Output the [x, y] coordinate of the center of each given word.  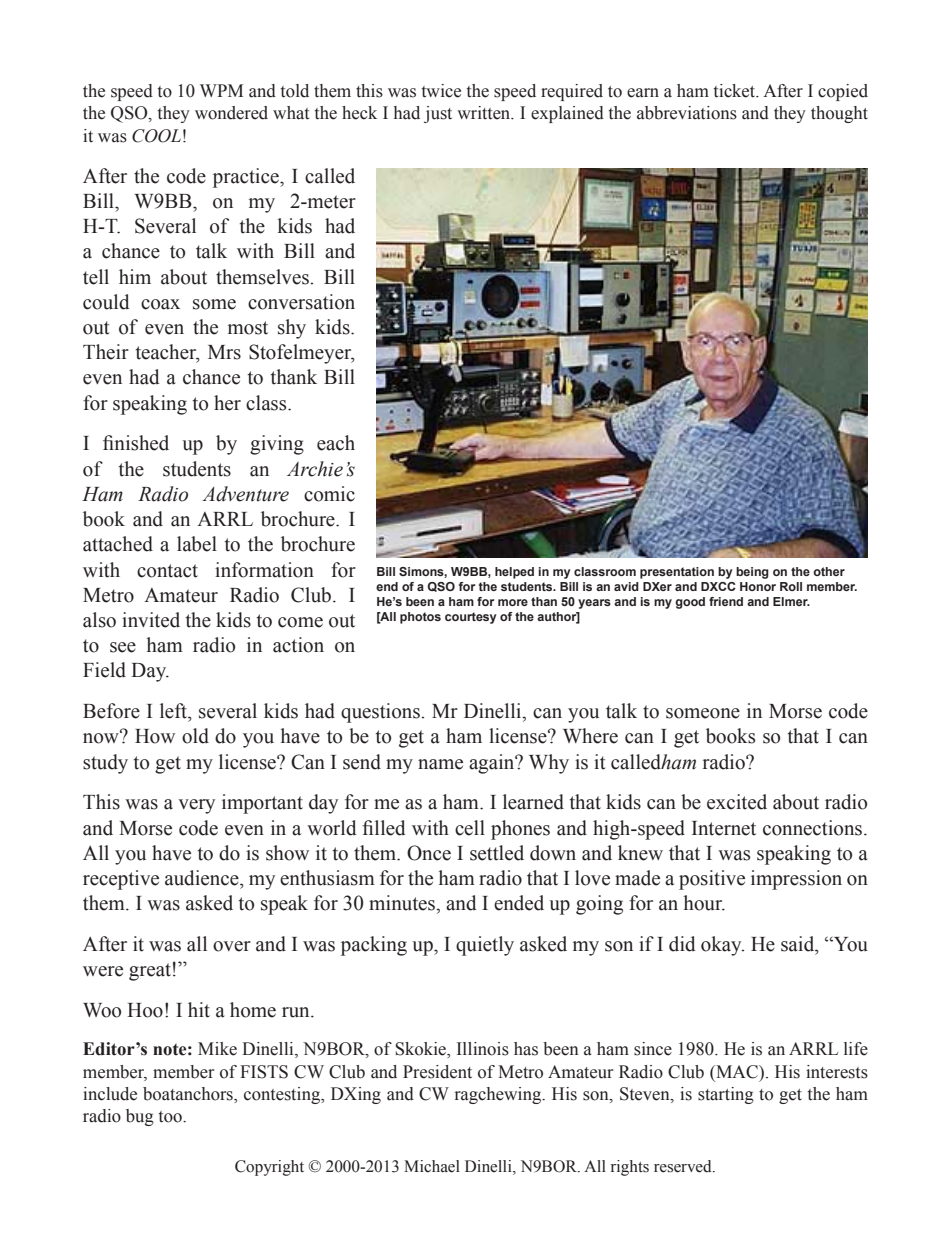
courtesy [471, 618]
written [485, 113]
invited [151, 620]
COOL [156, 136]
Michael [432, 1166]
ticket [736, 91]
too [171, 1117]
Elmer [791, 601]
